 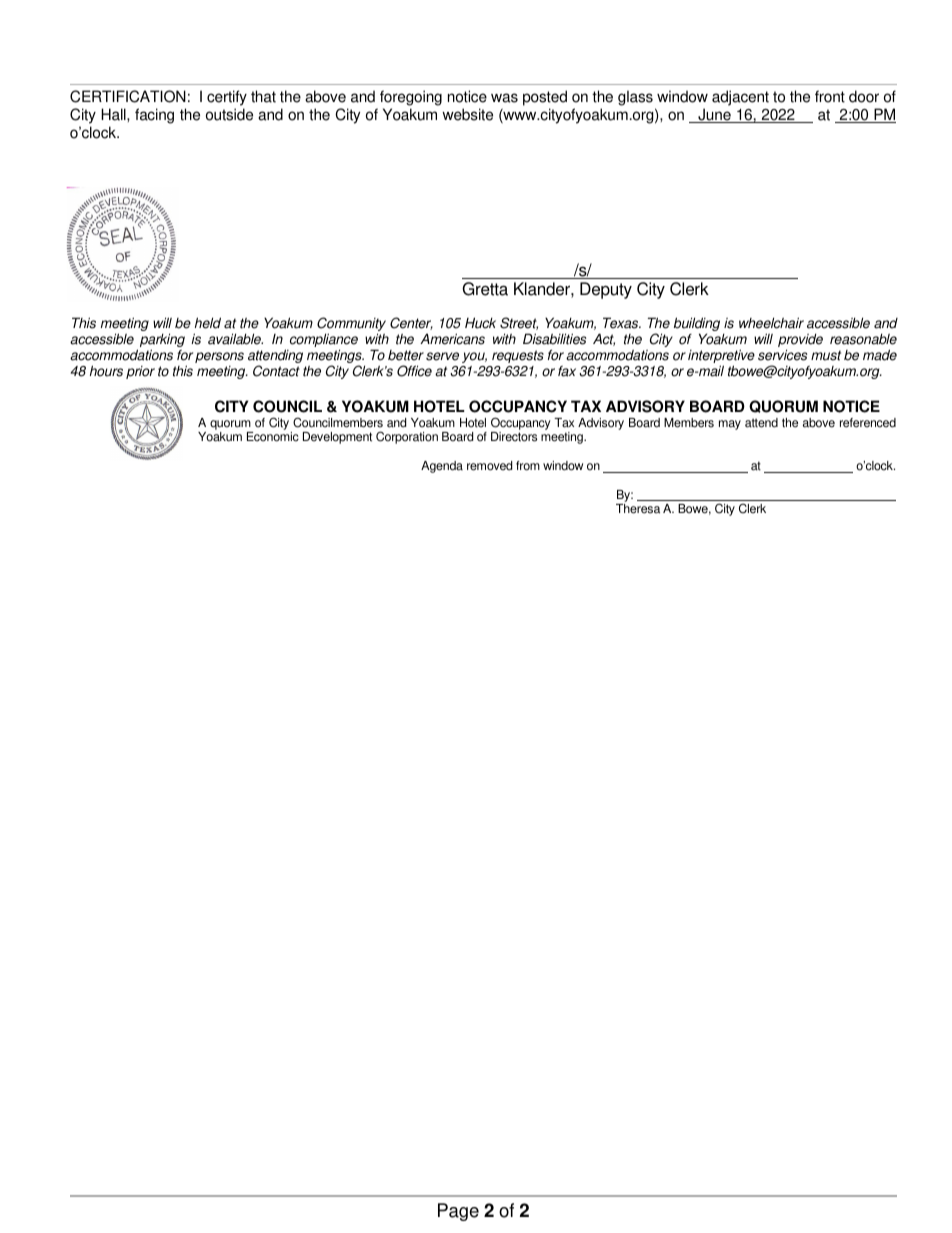 What do you see at coordinates (458, 1212) in the screenshot?
I see `Page` at bounding box center [458, 1212].
